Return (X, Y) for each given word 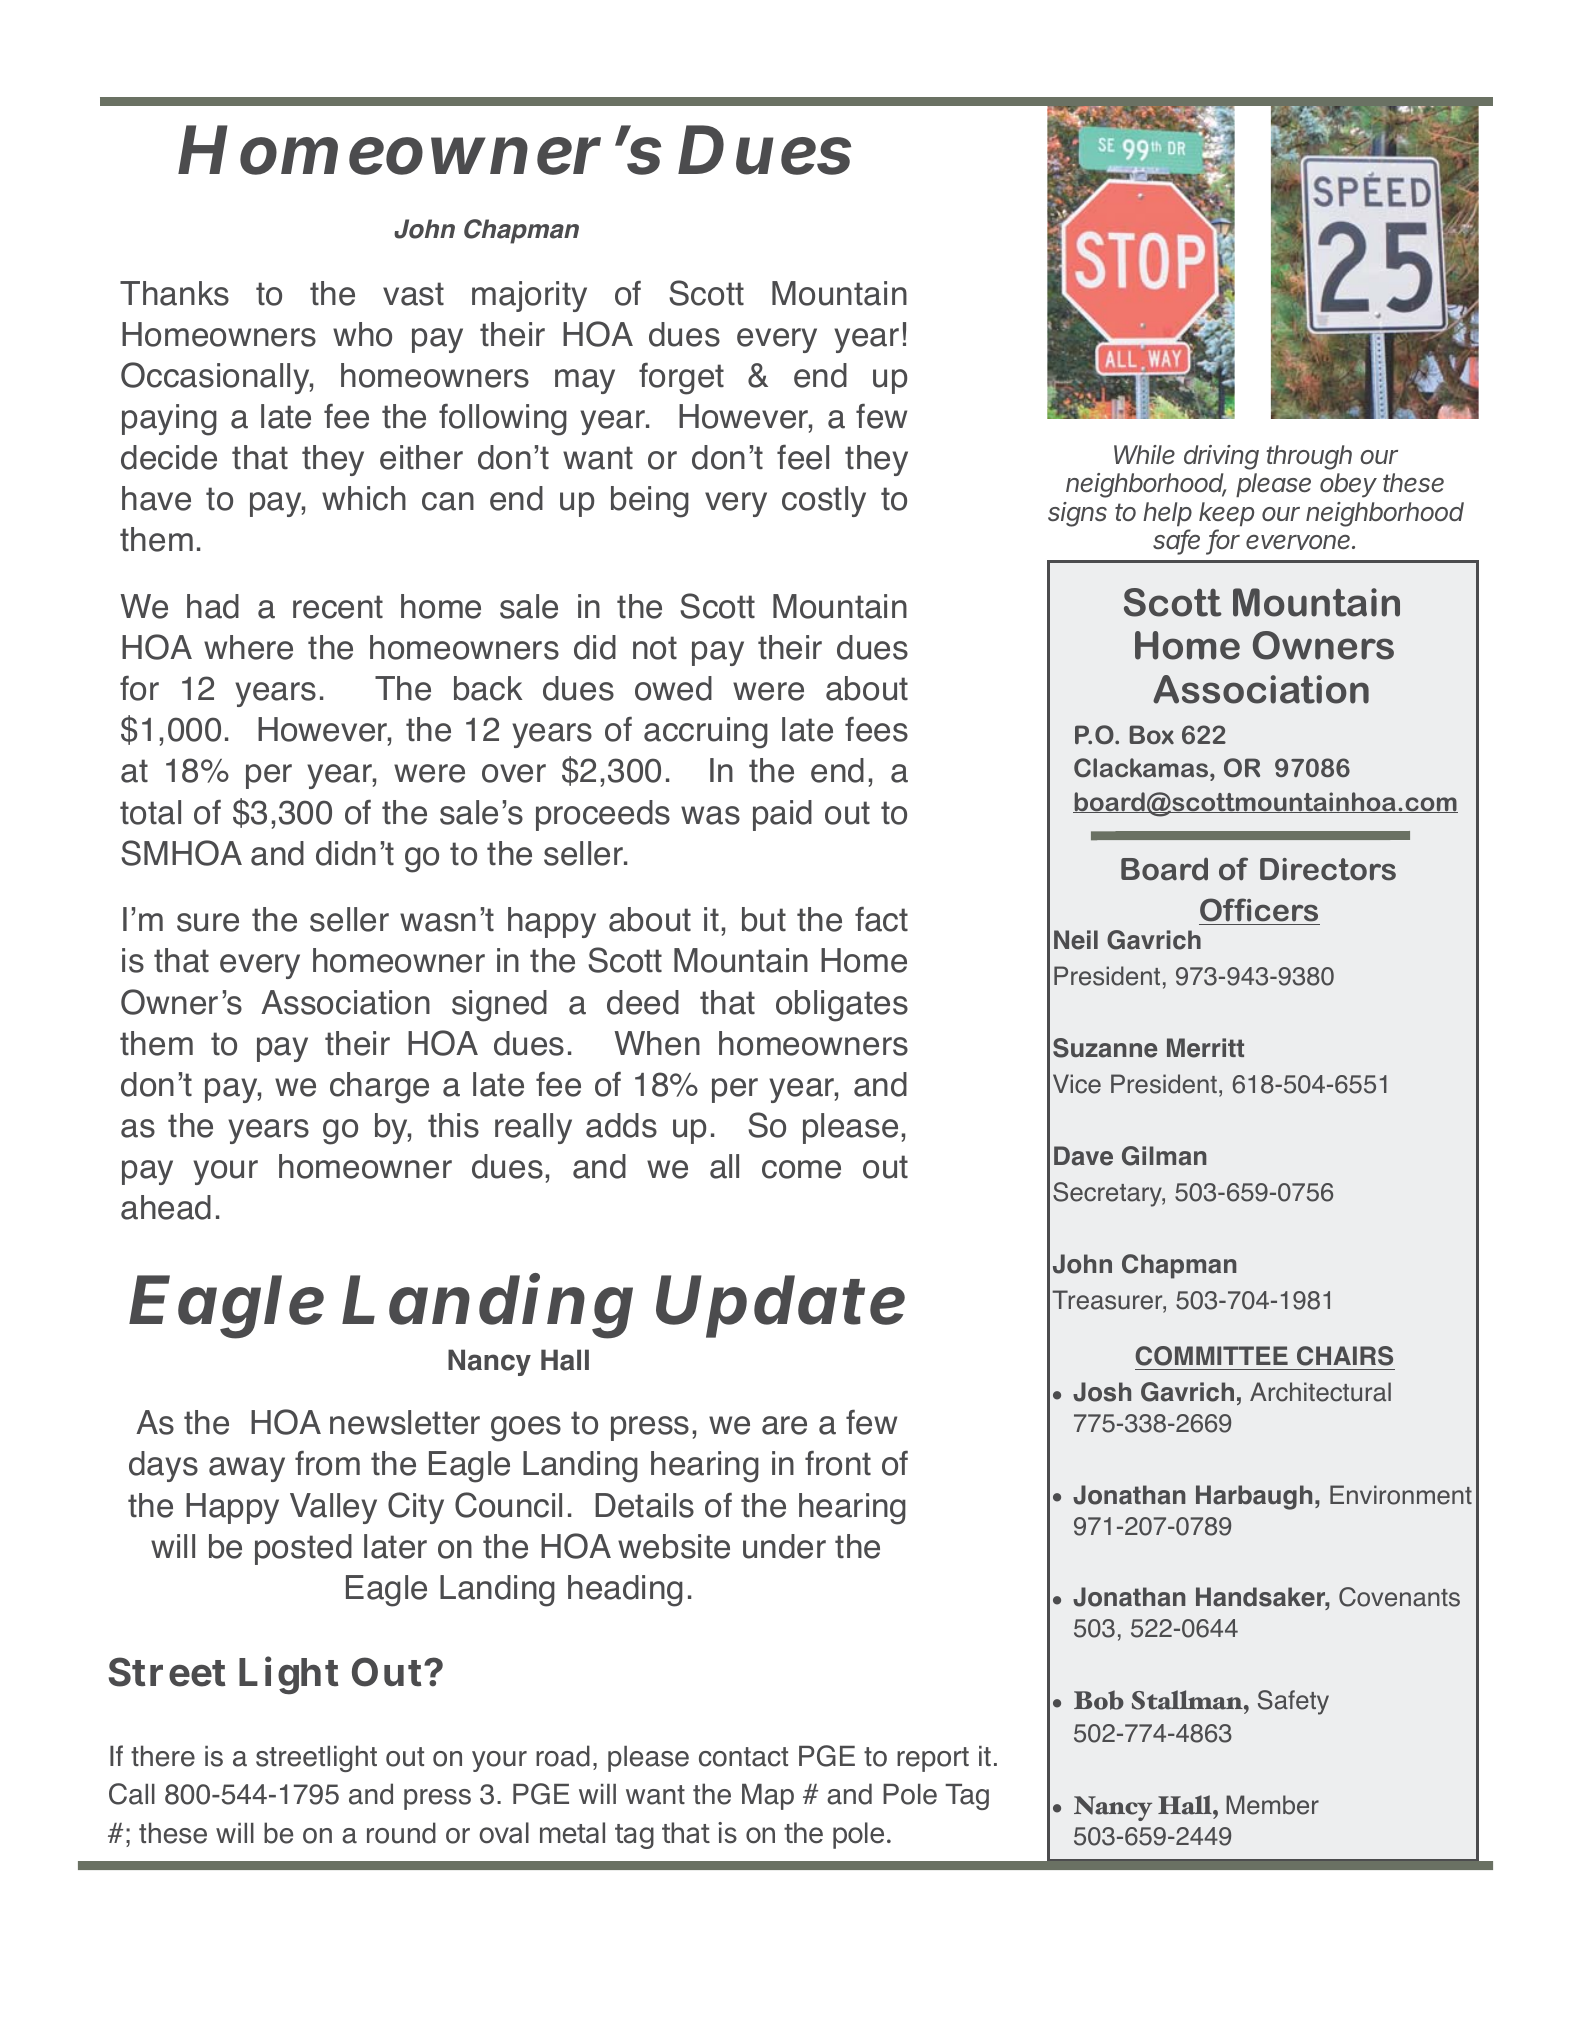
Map (768, 1797)
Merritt (1205, 1048)
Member (1272, 1805)
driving (1221, 457)
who (362, 334)
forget (681, 379)
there (163, 1756)
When (657, 1043)
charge (379, 1088)
